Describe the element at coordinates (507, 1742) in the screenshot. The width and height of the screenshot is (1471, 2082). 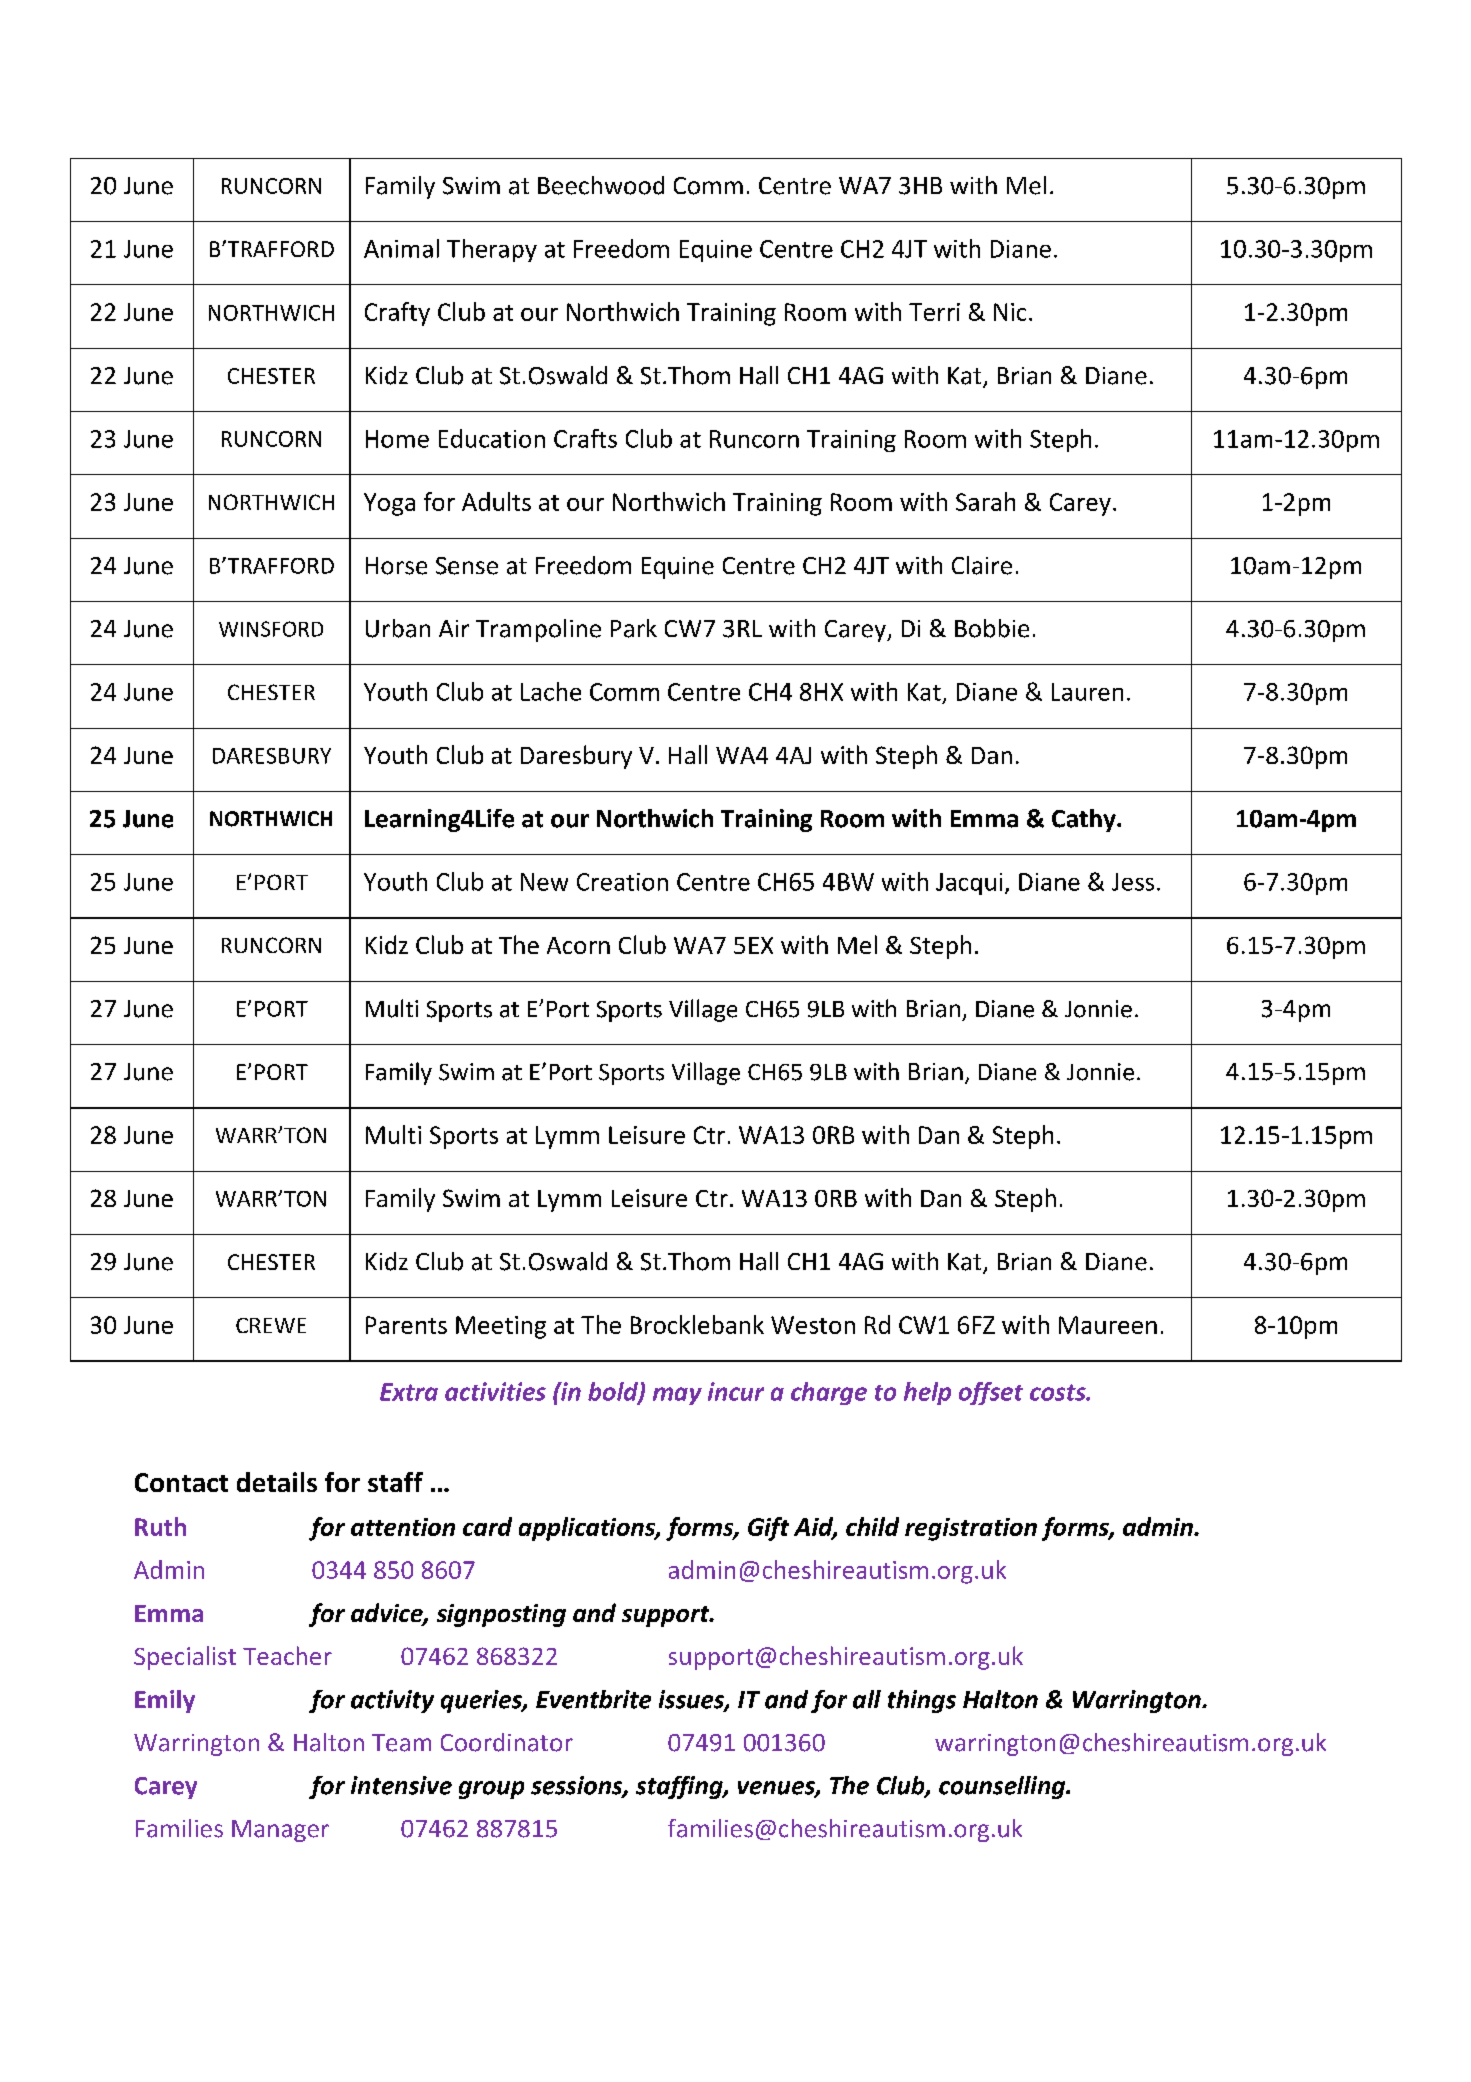
I see `Coordinator` at that location.
